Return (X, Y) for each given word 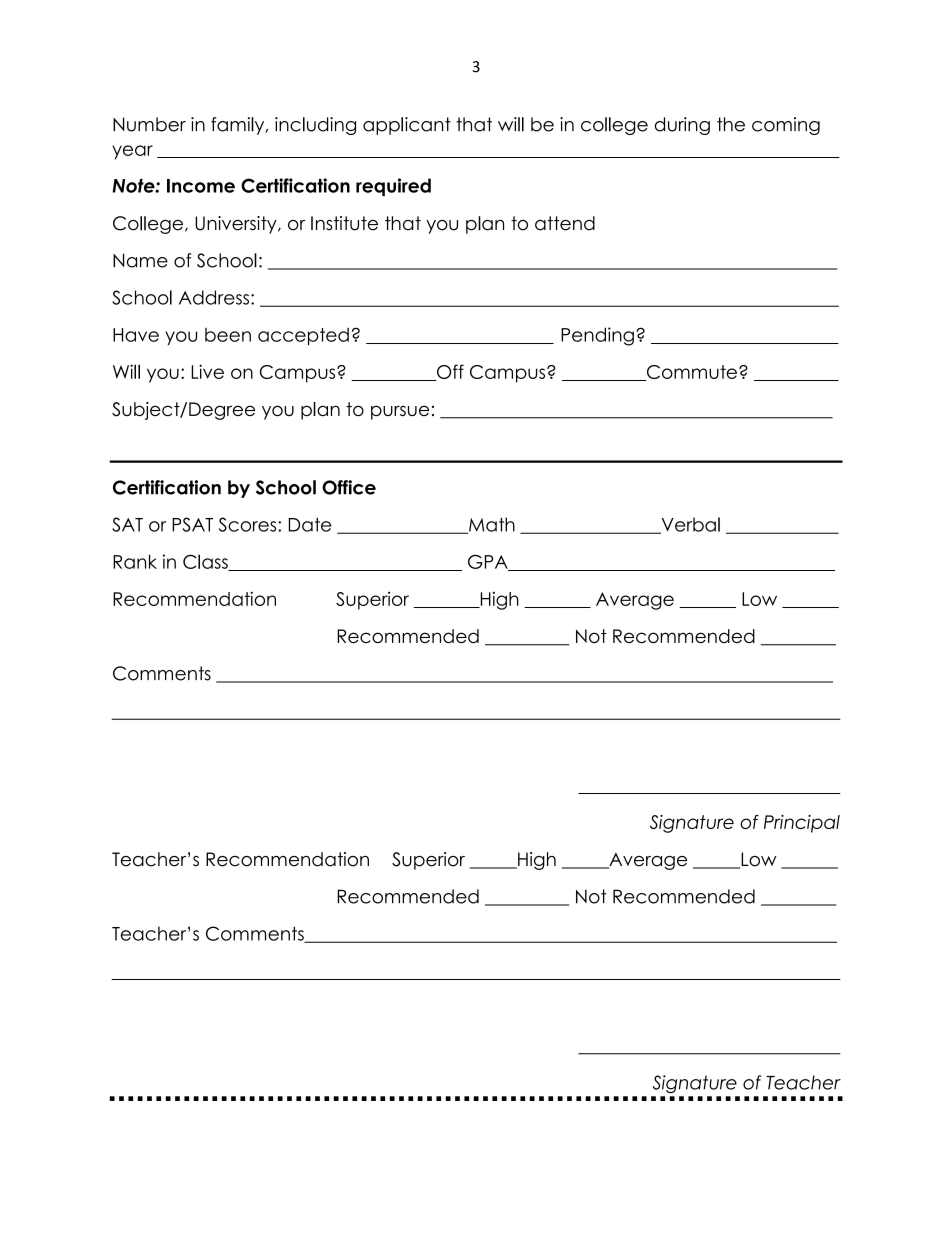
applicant (407, 126)
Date (310, 524)
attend (565, 223)
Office (349, 487)
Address (215, 297)
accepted (303, 336)
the (731, 124)
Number (149, 124)
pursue (400, 412)
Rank (135, 561)
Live (207, 371)
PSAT (192, 524)
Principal (802, 824)
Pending (597, 336)
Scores (249, 524)
